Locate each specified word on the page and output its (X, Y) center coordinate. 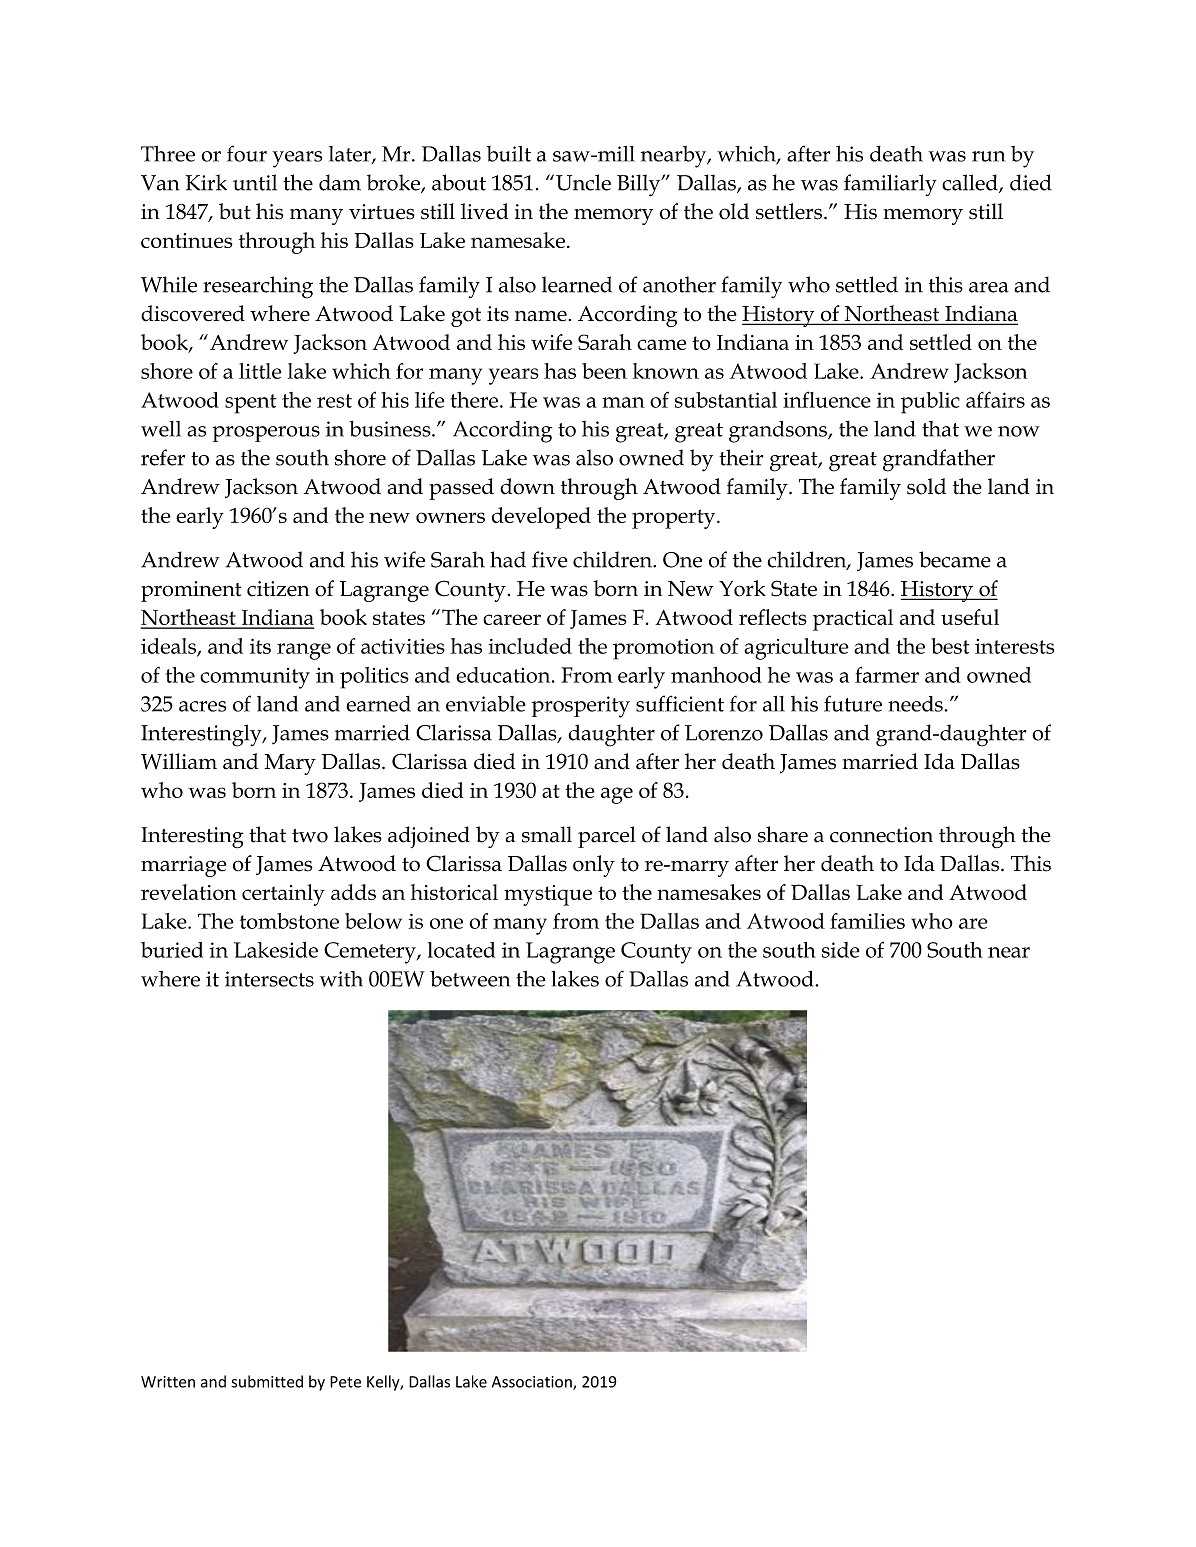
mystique (548, 895)
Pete (345, 1382)
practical (853, 620)
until (255, 182)
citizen (278, 589)
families (867, 921)
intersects (269, 979)
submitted (267, 1381)
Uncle (583, 182)
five (549, 559)
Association (533, 1383)
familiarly (890, 185)
